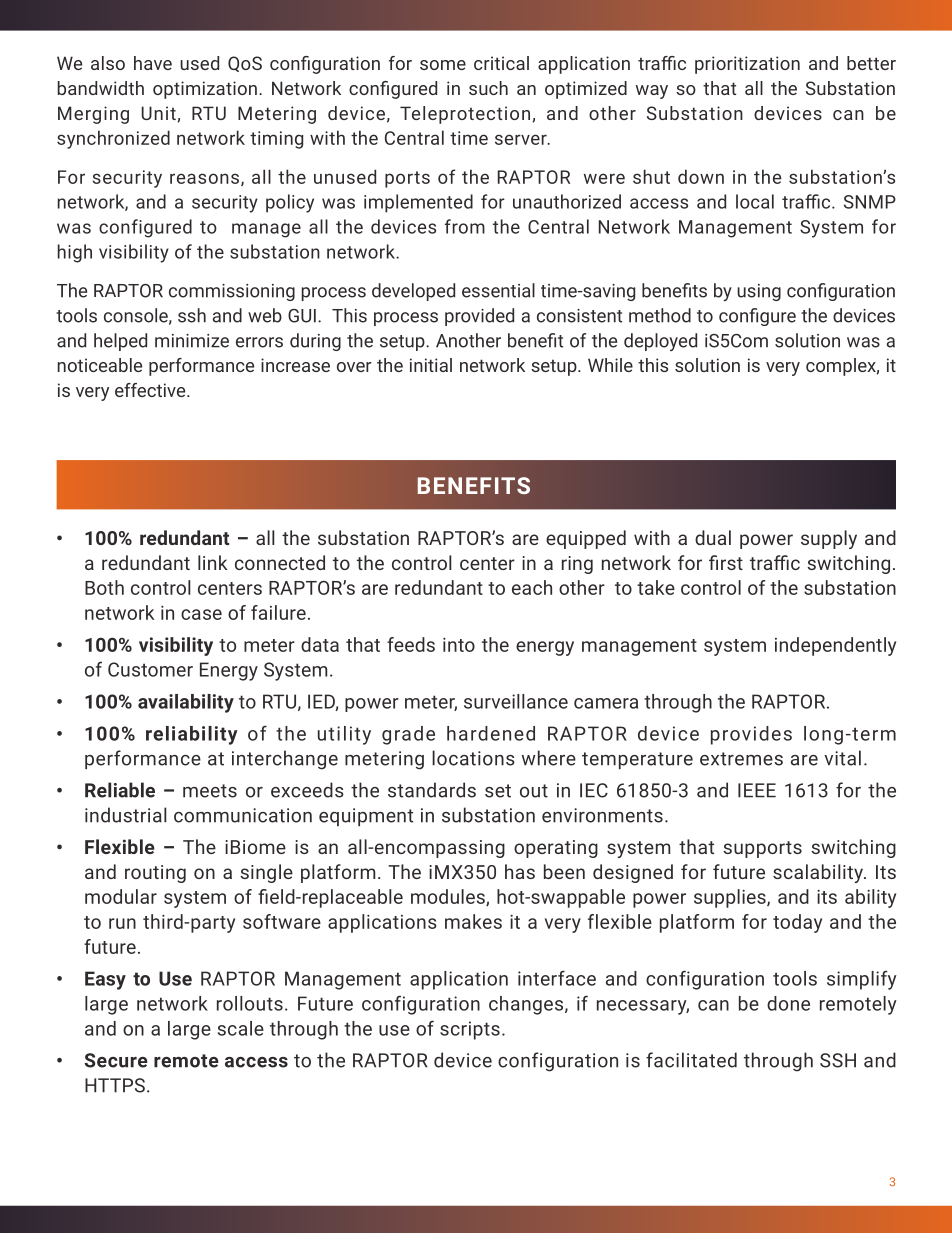  What do you see at coordinates (151, 390) in the screenshot?
I see `effective` at bounding box center [151, 390].
